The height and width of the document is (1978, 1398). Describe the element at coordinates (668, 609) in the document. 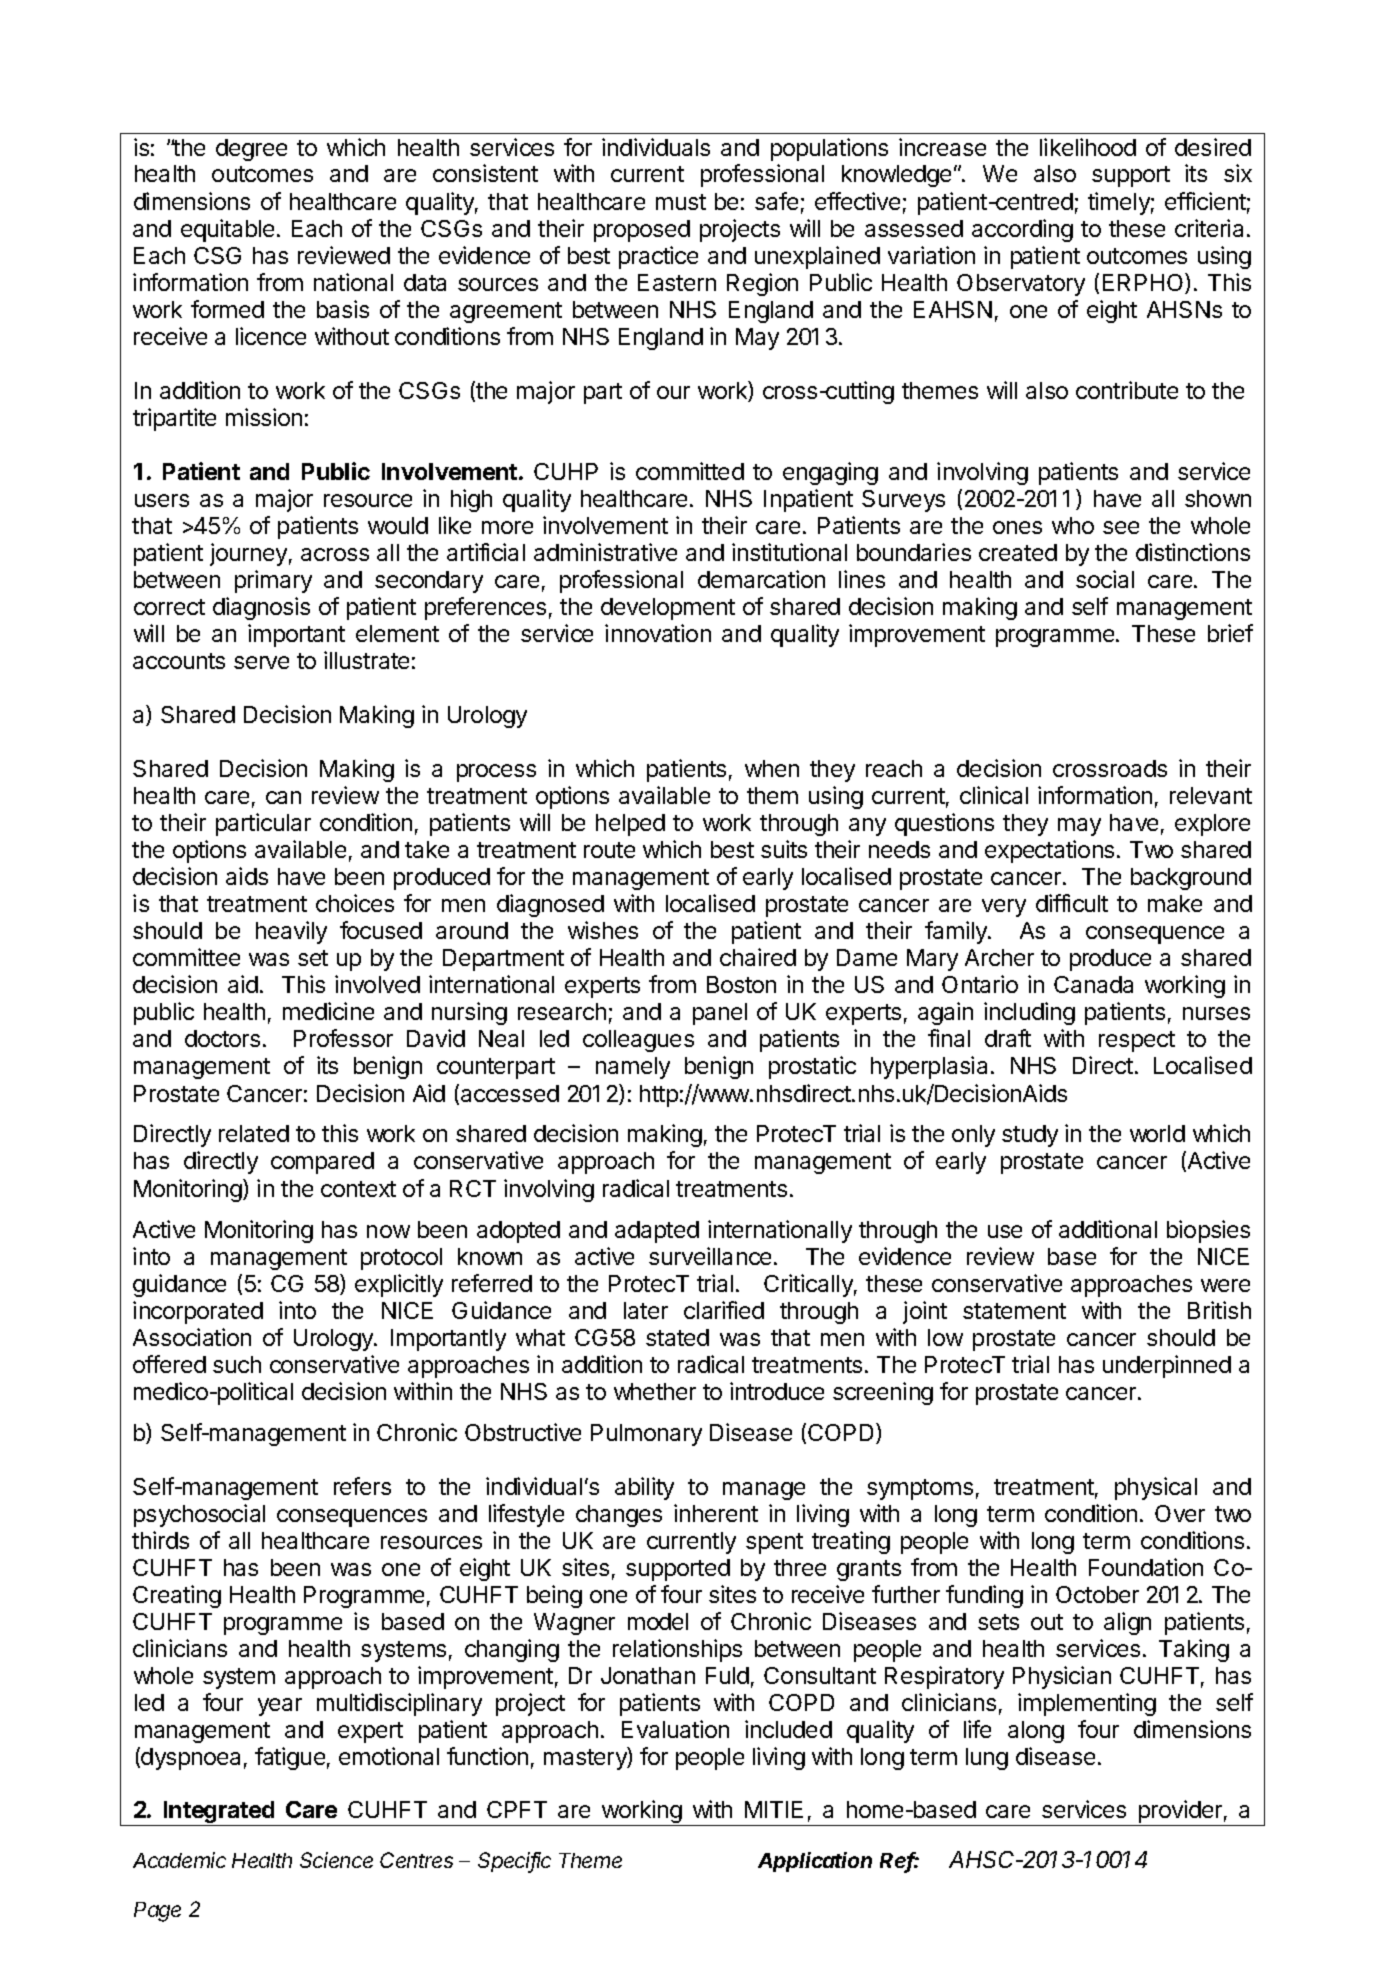

I see `development` at that location.
